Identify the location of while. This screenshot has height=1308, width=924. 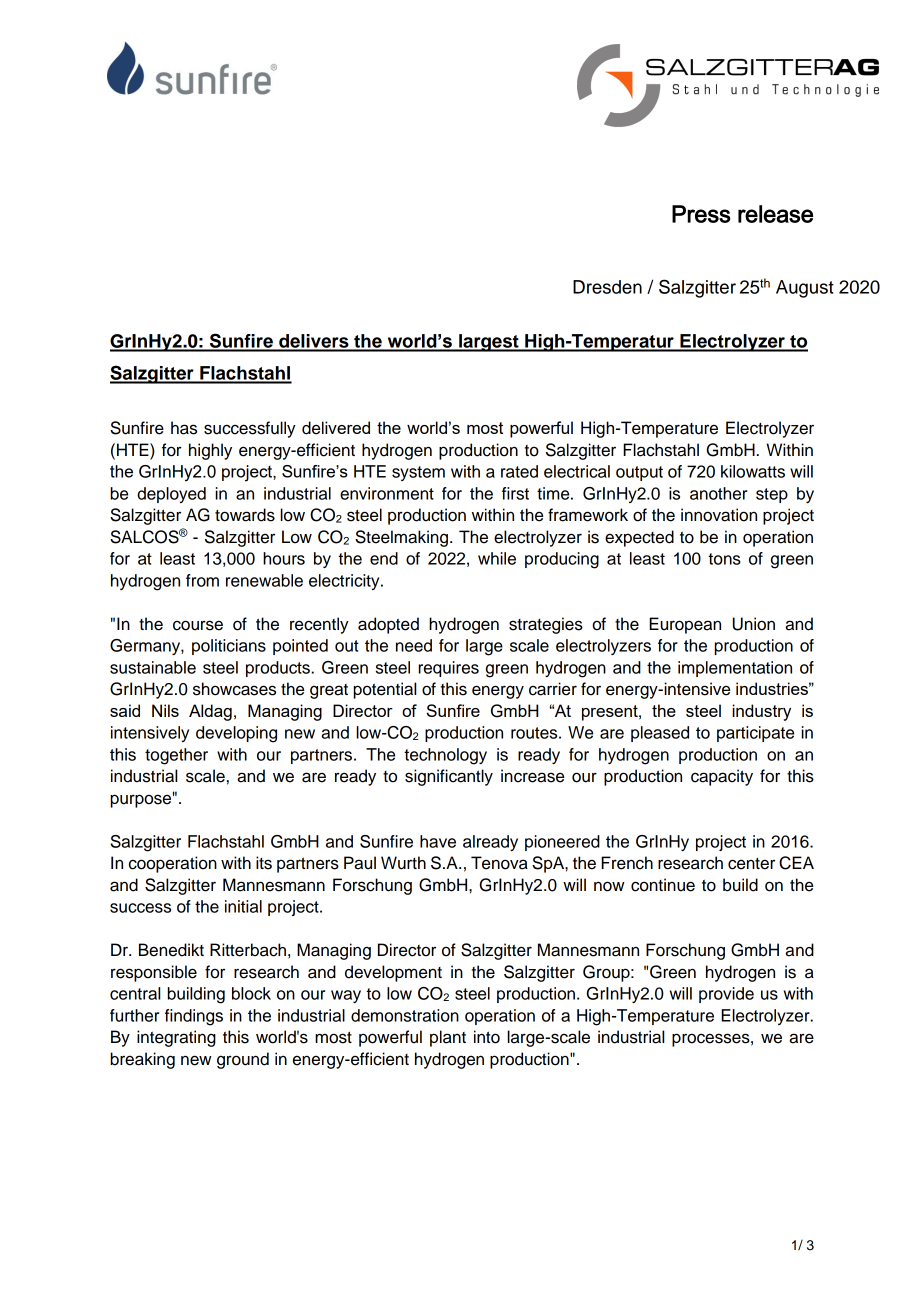
(497, 558).
